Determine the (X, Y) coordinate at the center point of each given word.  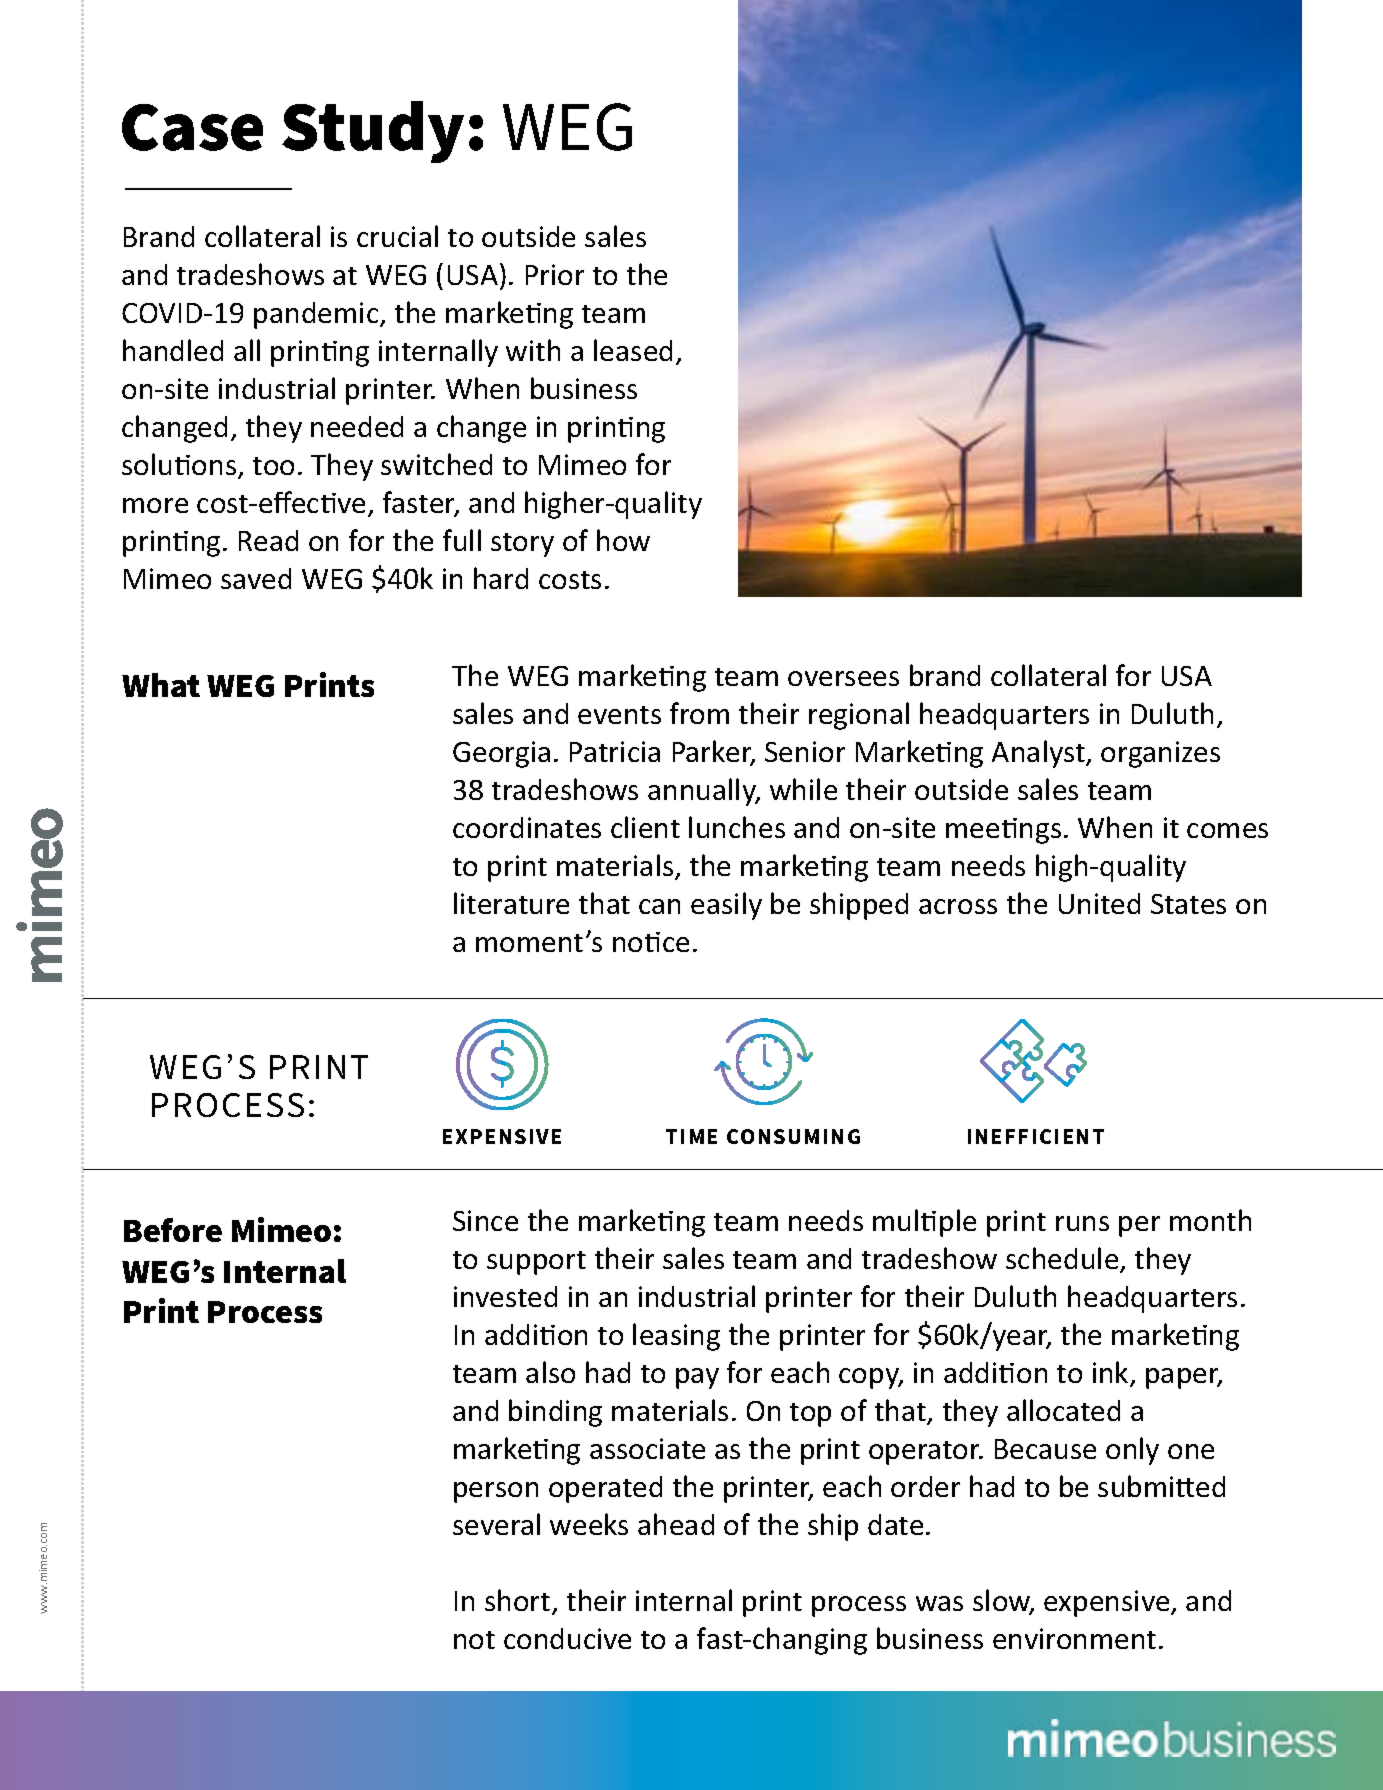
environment (1074, 1638)
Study (373, 132)
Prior (555, 274)
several (496, 1524)
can (659, 906)
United (1099, 903)
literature (511, 903)
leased (633, 350)
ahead (676, 1524)
